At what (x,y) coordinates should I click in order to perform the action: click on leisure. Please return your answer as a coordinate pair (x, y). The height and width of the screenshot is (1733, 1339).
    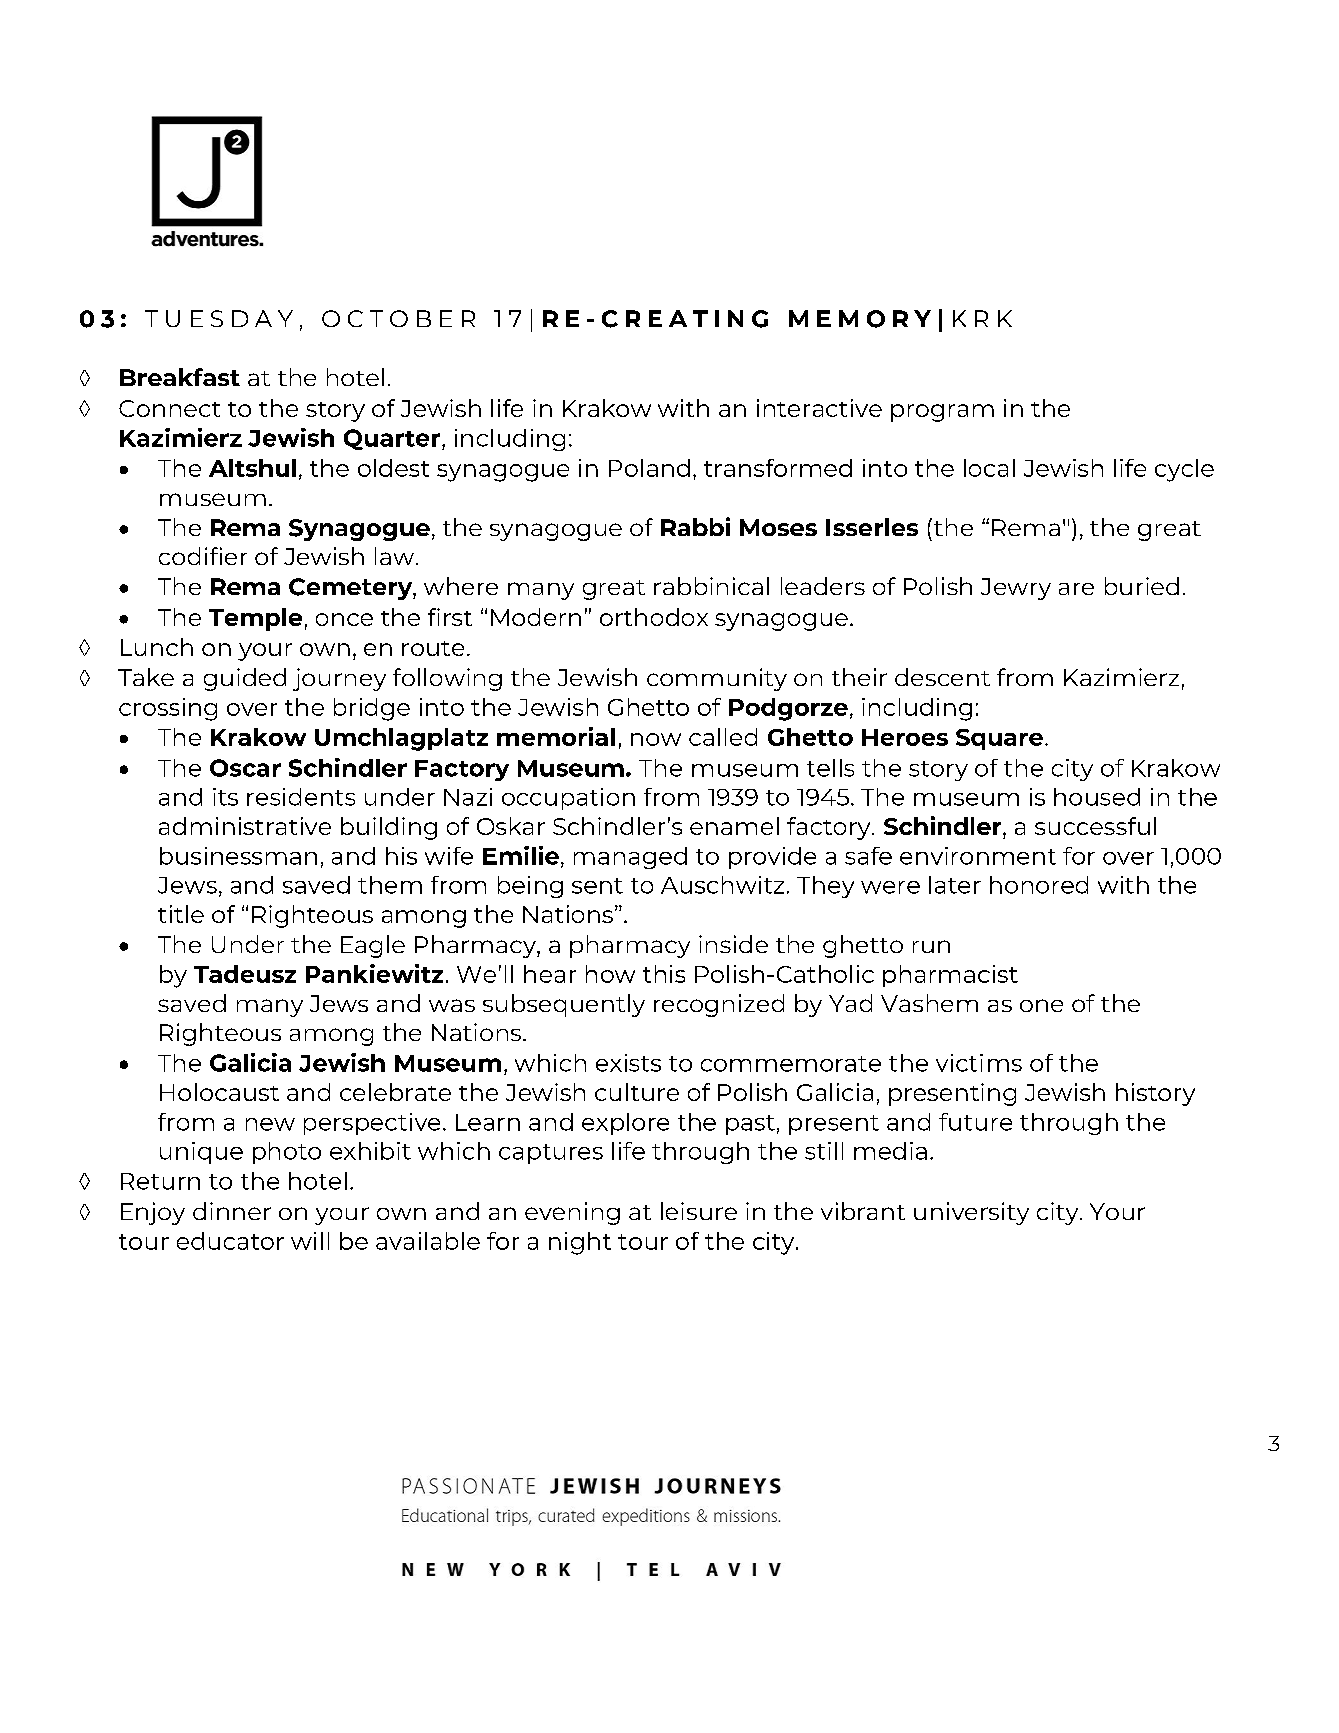
    Looking at the image, I should click on (699, 1211).
